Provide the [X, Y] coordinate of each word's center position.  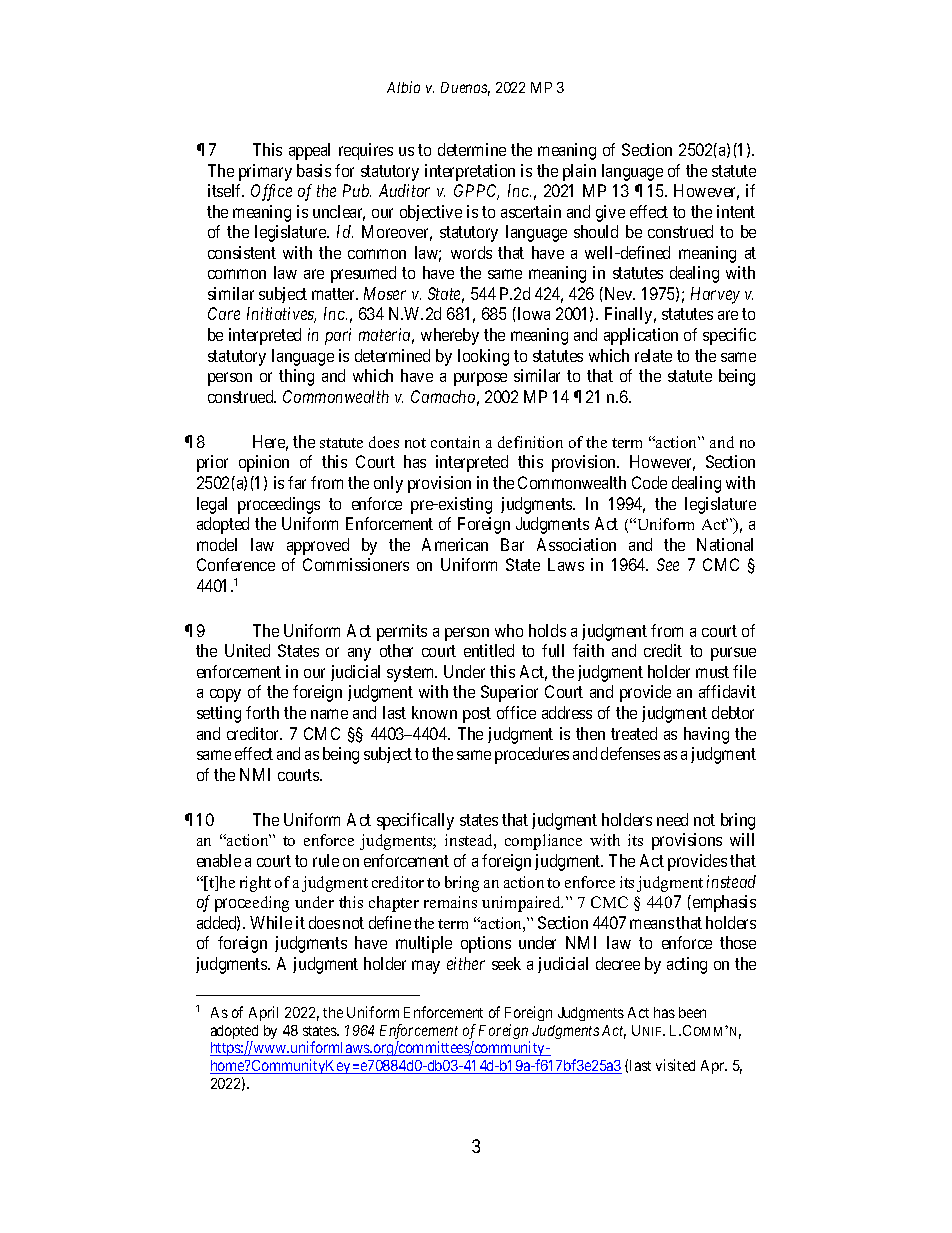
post [477, 715]
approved [318, 546]
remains [450, 902]
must [712, 672]
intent [736, 211]
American [455, 544]
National [725, 544]
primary [265, 172]
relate [653, 355]
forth [262, 712]
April [263, 1013]
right [255, 884]
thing [296, 377]
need [672, 819]
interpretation [470, 172]
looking [483, 357]
